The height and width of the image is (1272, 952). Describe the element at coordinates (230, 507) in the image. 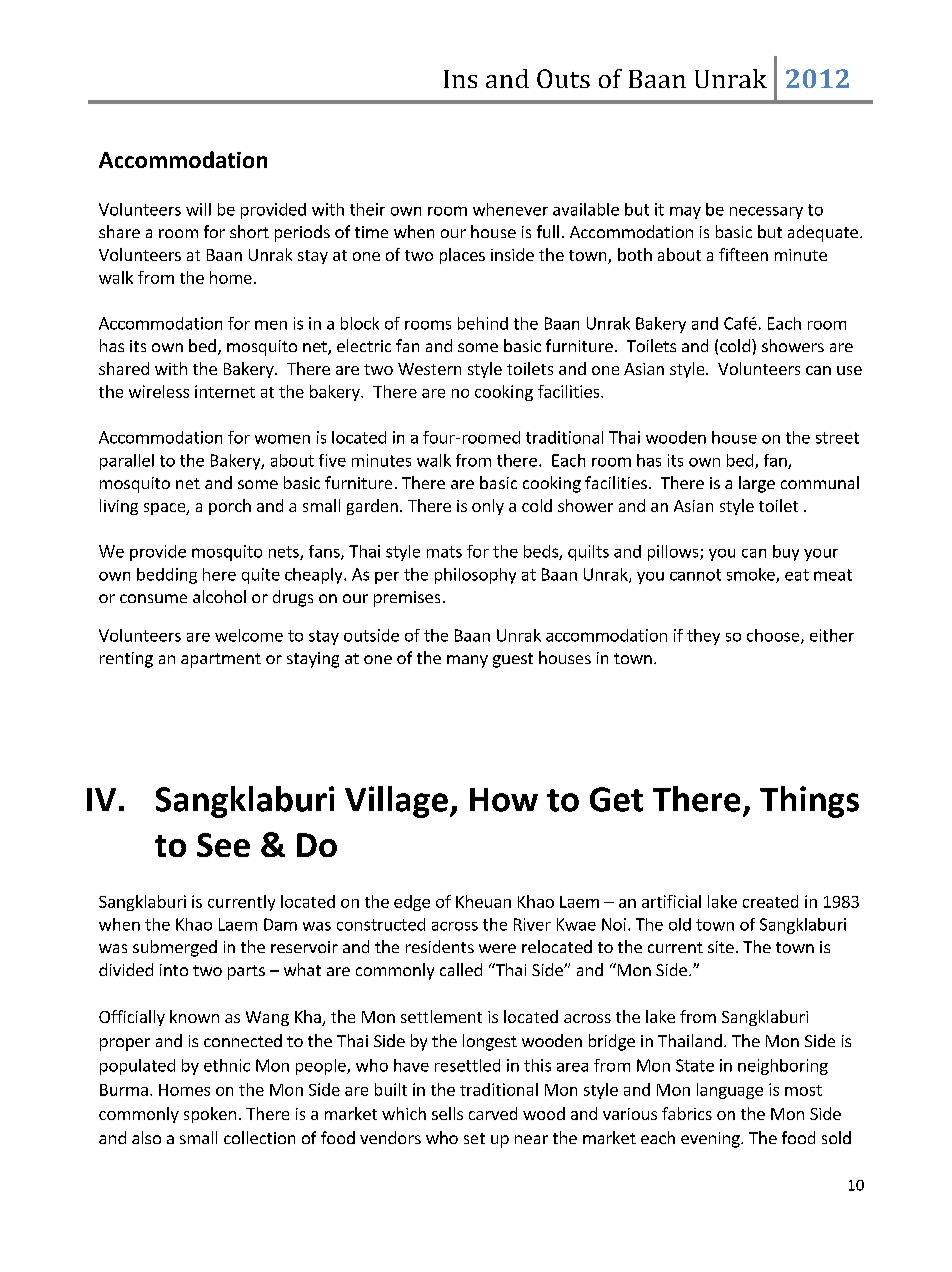

I see `porch` at that location.
